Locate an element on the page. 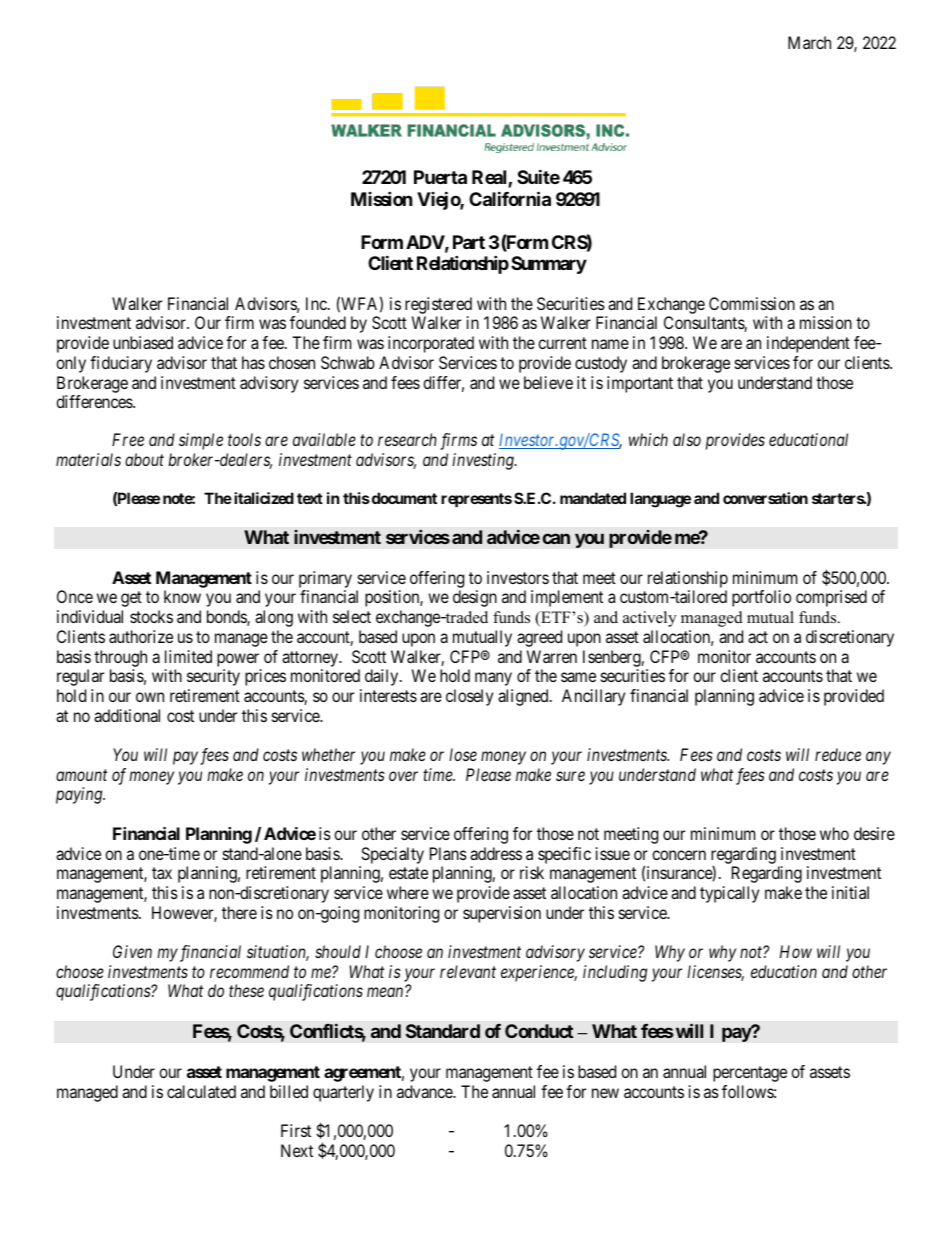 The image size is (952, 1233). Part is located at coordinates (469, 242).
